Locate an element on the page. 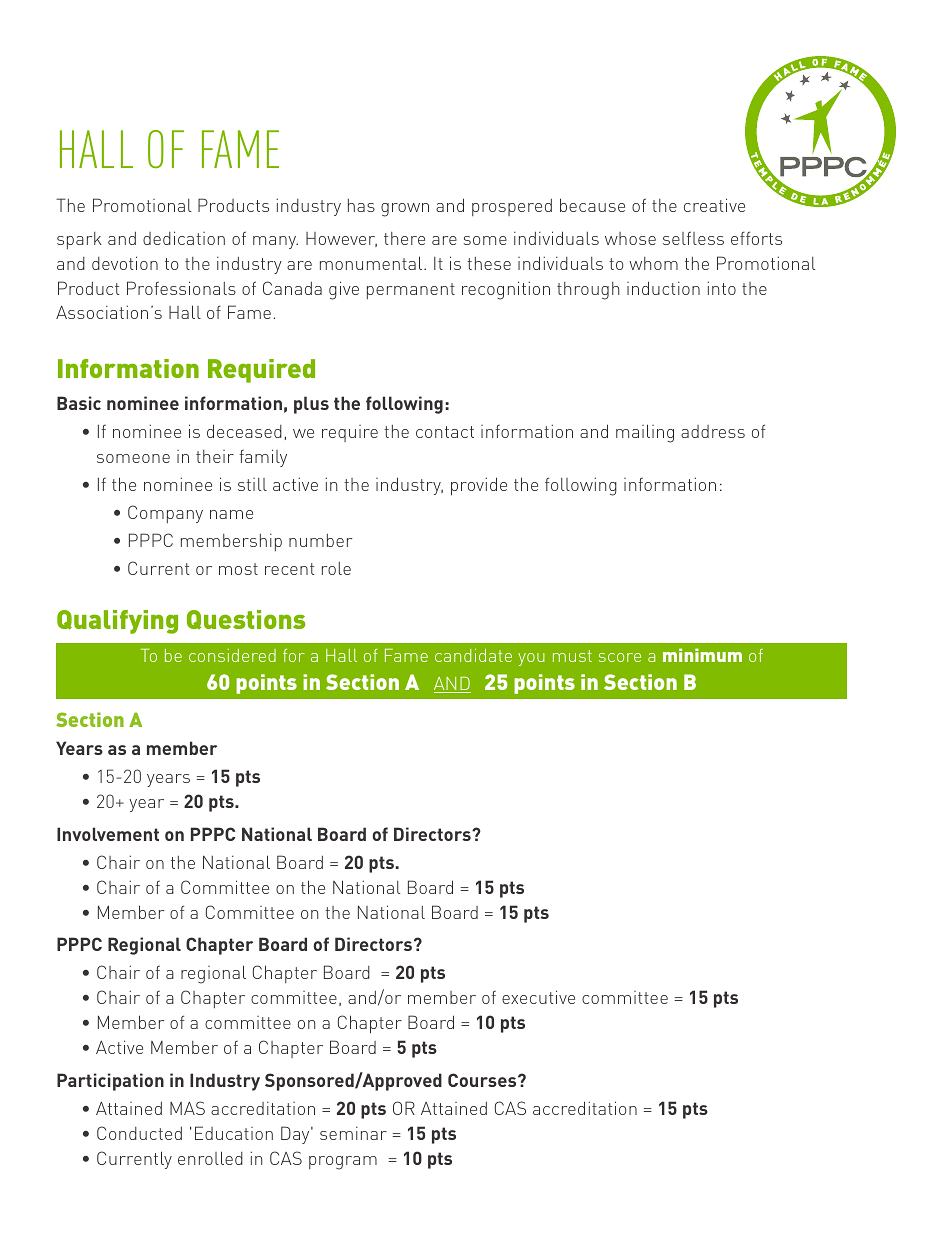 The height and width of the document is (1233, 952). mailing is located at coordinates (645, 433).
